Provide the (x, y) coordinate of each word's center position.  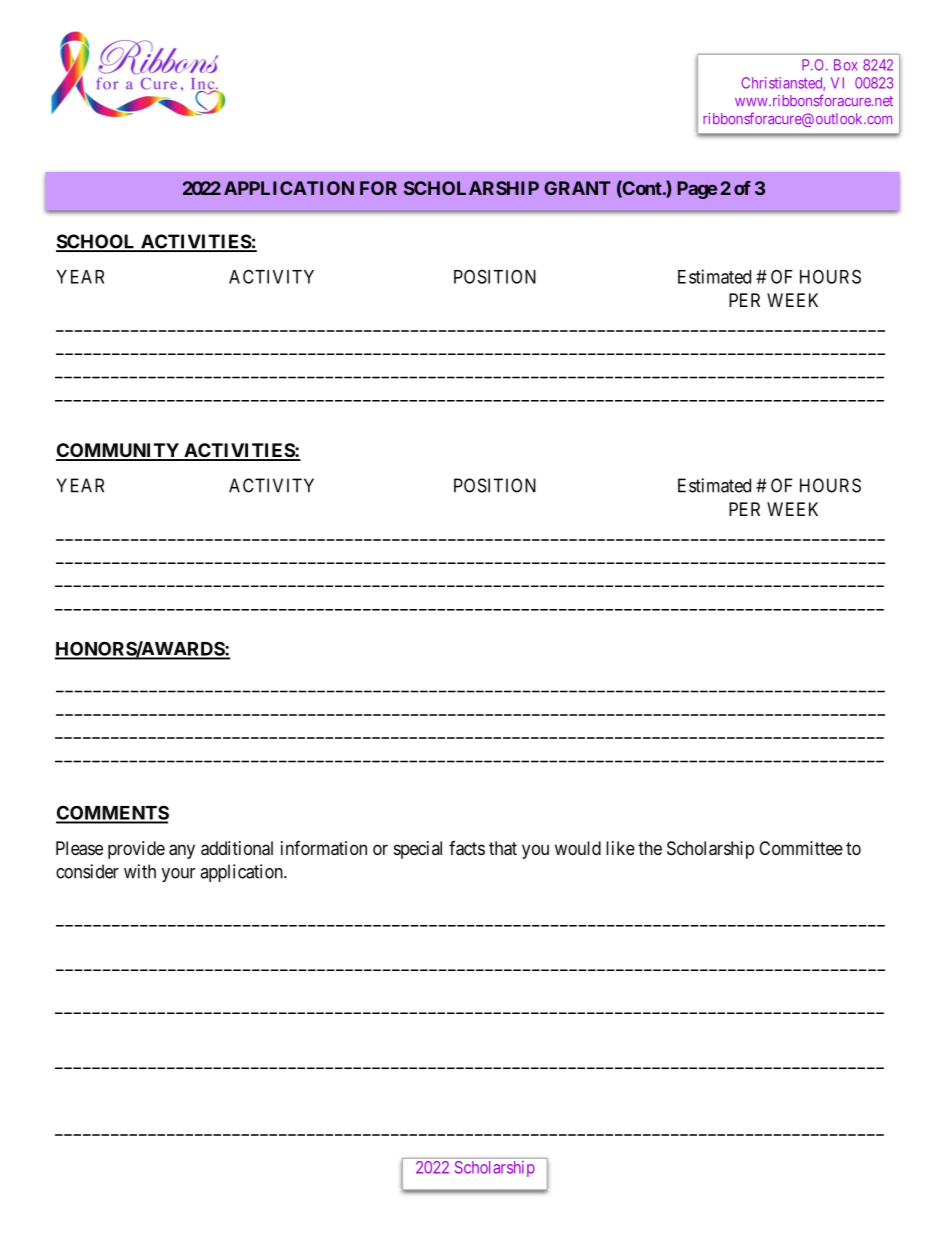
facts (467, 848)
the (650, 848)
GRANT (577, 188)
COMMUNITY (118, 451)
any (182, 851)
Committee (801, 848)
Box (846, 65)
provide (136, 850)
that (503, 848)
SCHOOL (97, 242)
